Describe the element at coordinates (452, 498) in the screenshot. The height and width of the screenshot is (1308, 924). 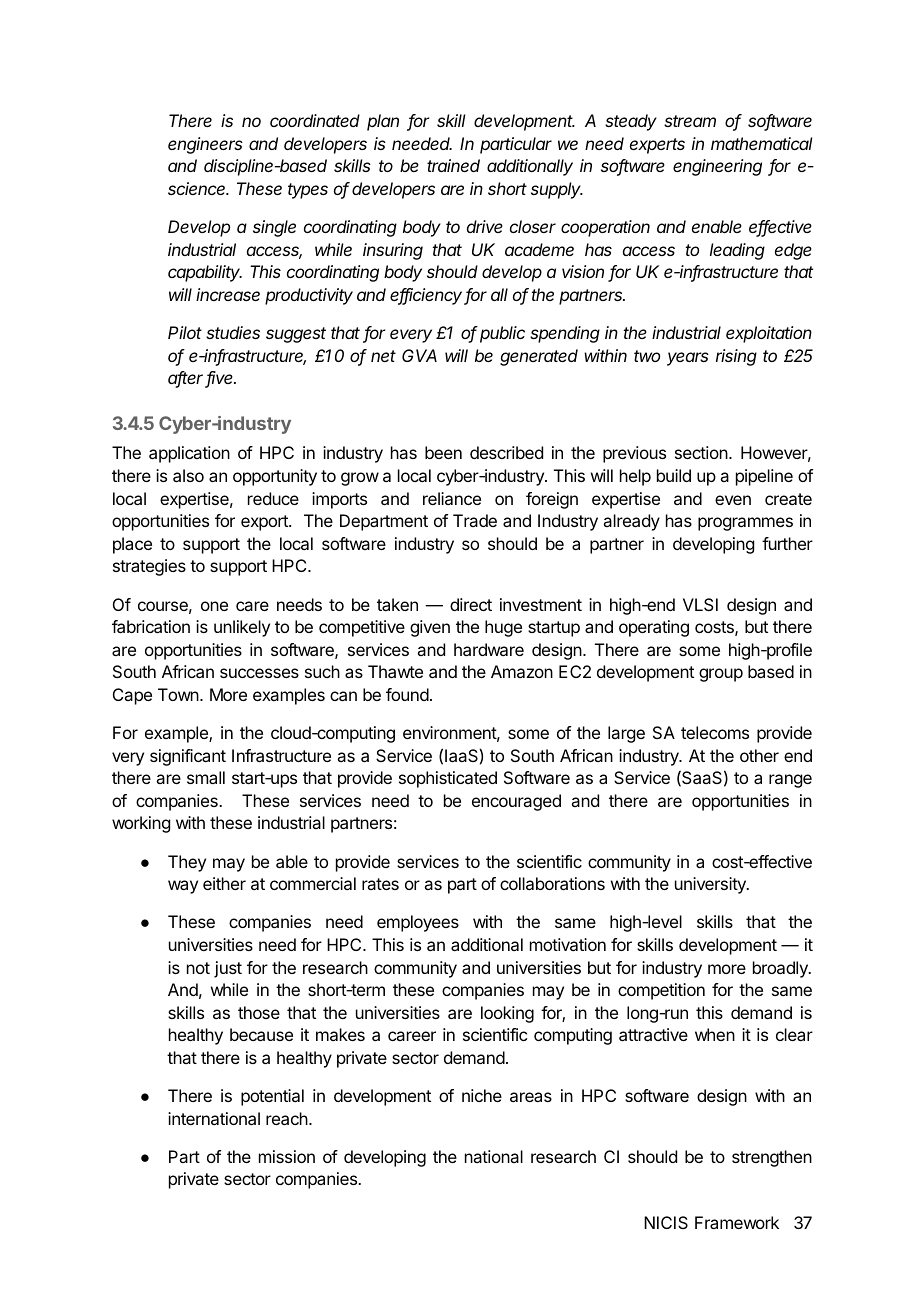
I see `reliance` at that location.
